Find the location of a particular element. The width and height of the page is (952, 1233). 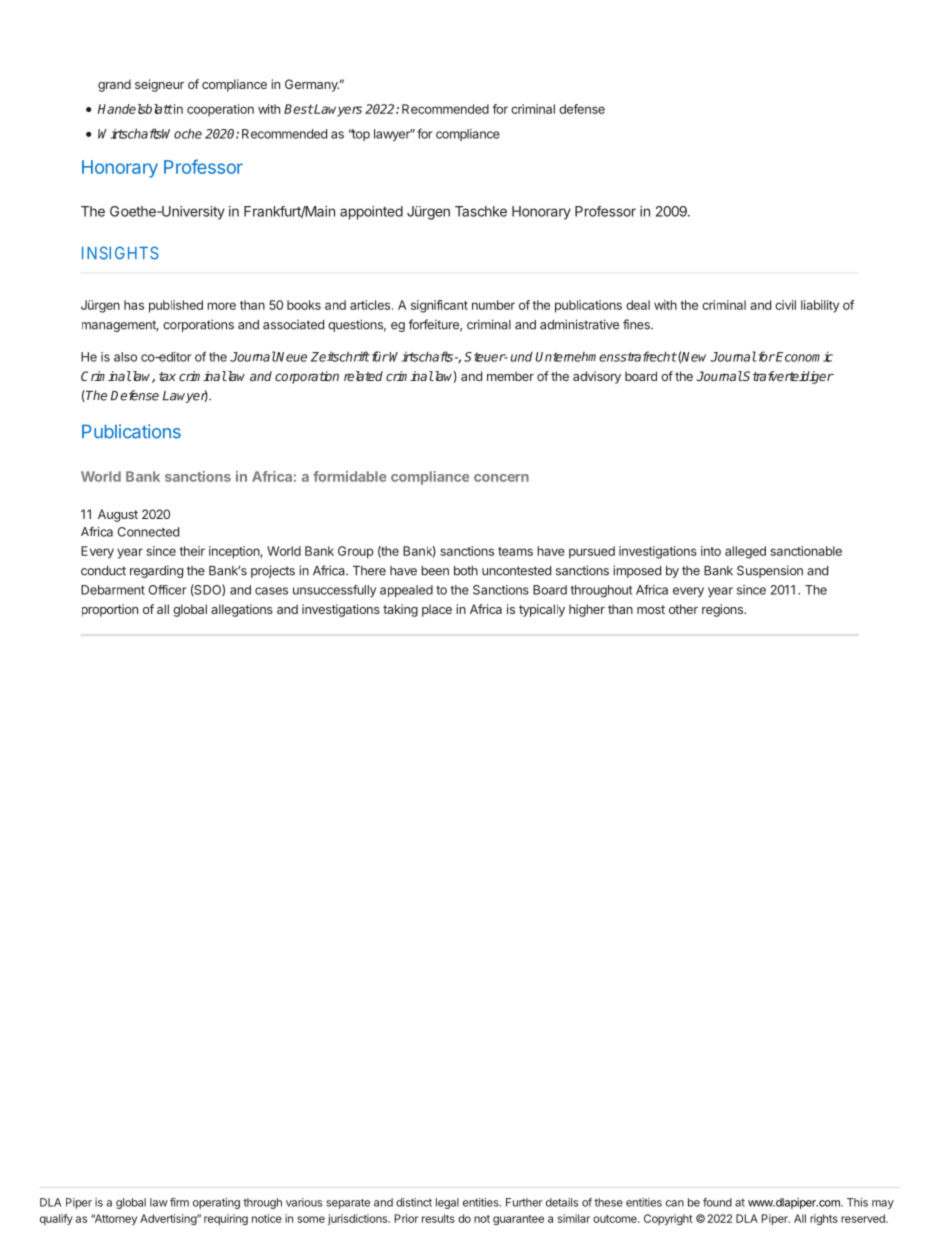

regions is located at coordinates (723, 610).
